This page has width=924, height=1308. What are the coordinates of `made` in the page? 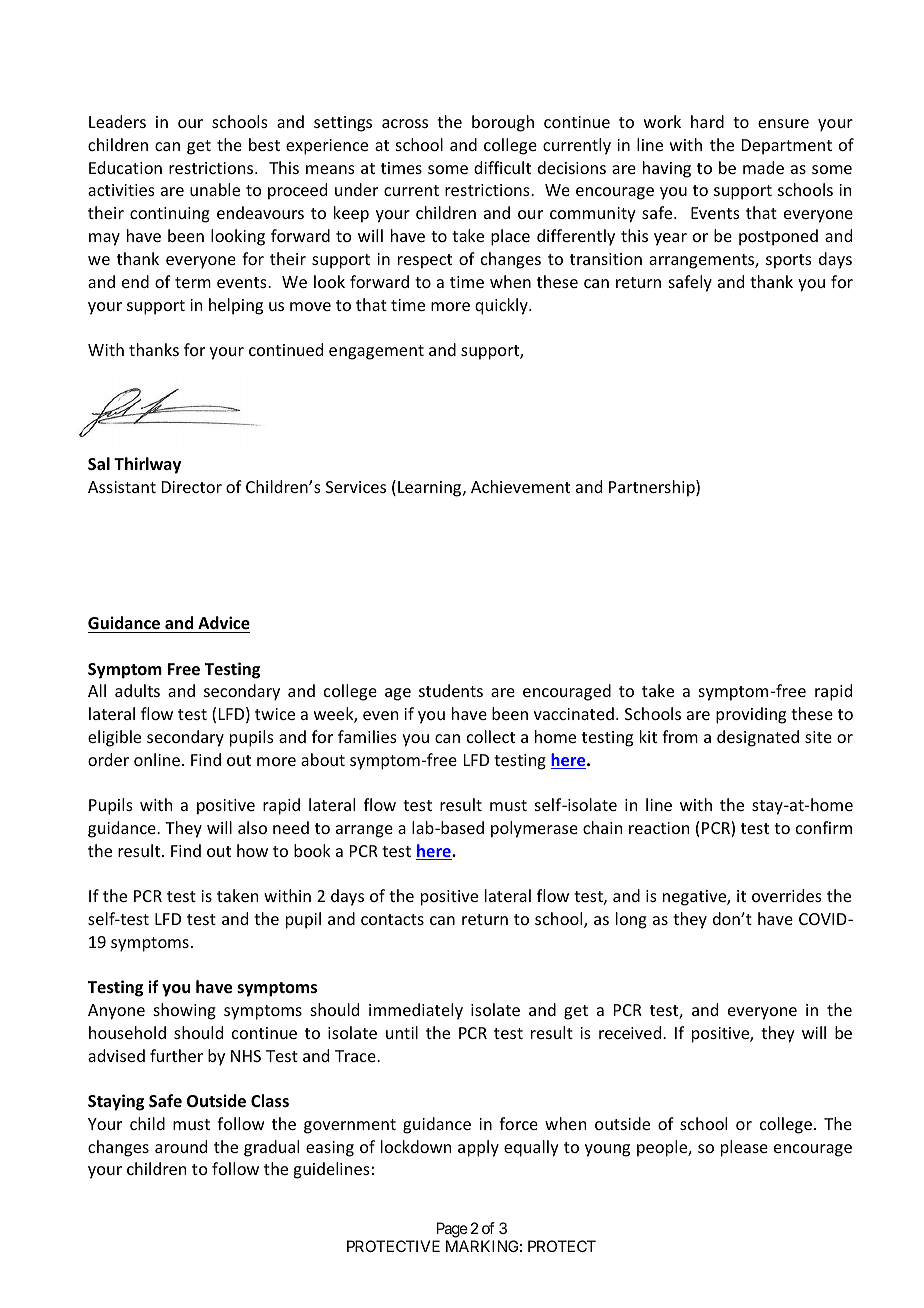 It's located at (763, 167).
